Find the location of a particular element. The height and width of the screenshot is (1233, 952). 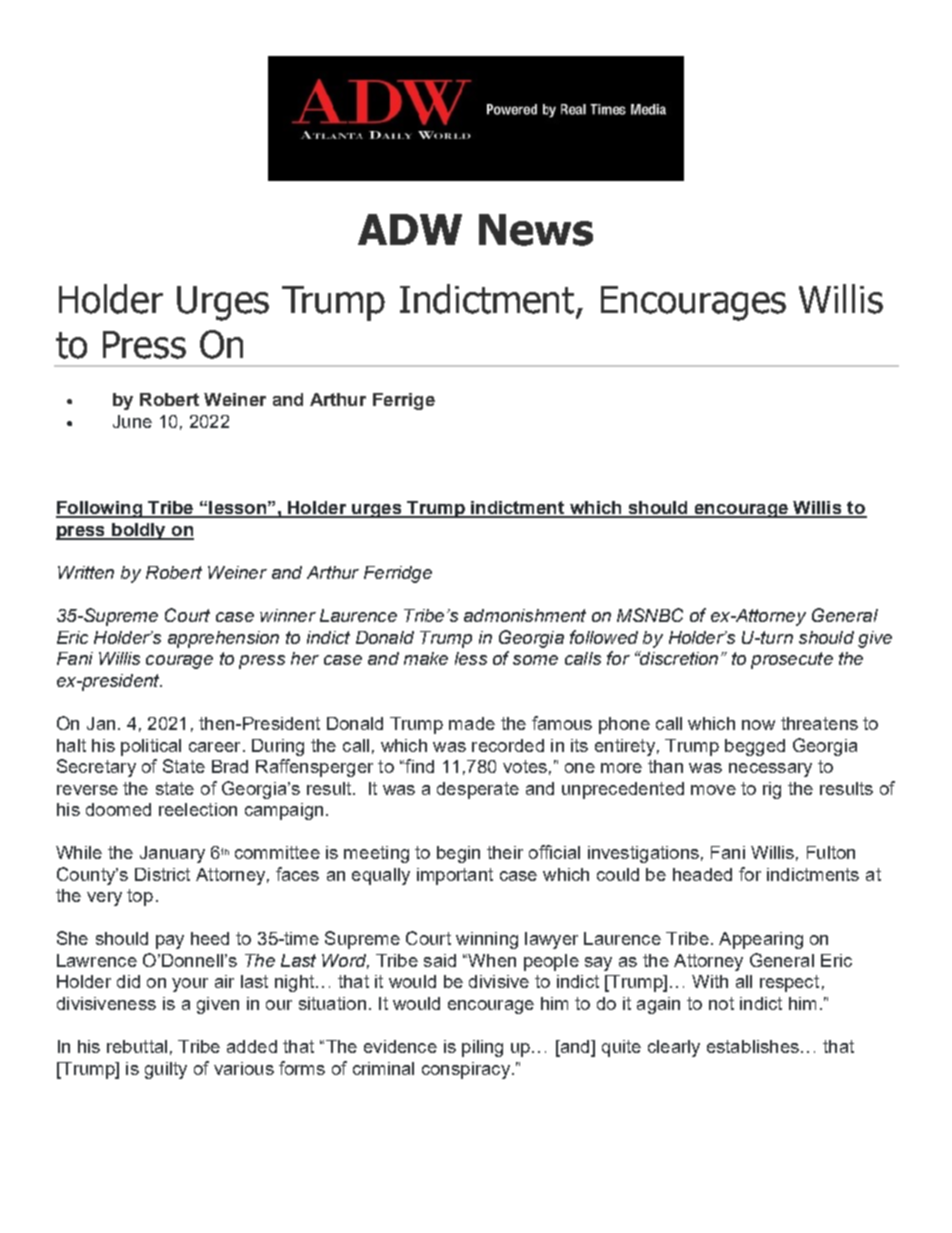

establishes is located at coordinates (753, 1046).
